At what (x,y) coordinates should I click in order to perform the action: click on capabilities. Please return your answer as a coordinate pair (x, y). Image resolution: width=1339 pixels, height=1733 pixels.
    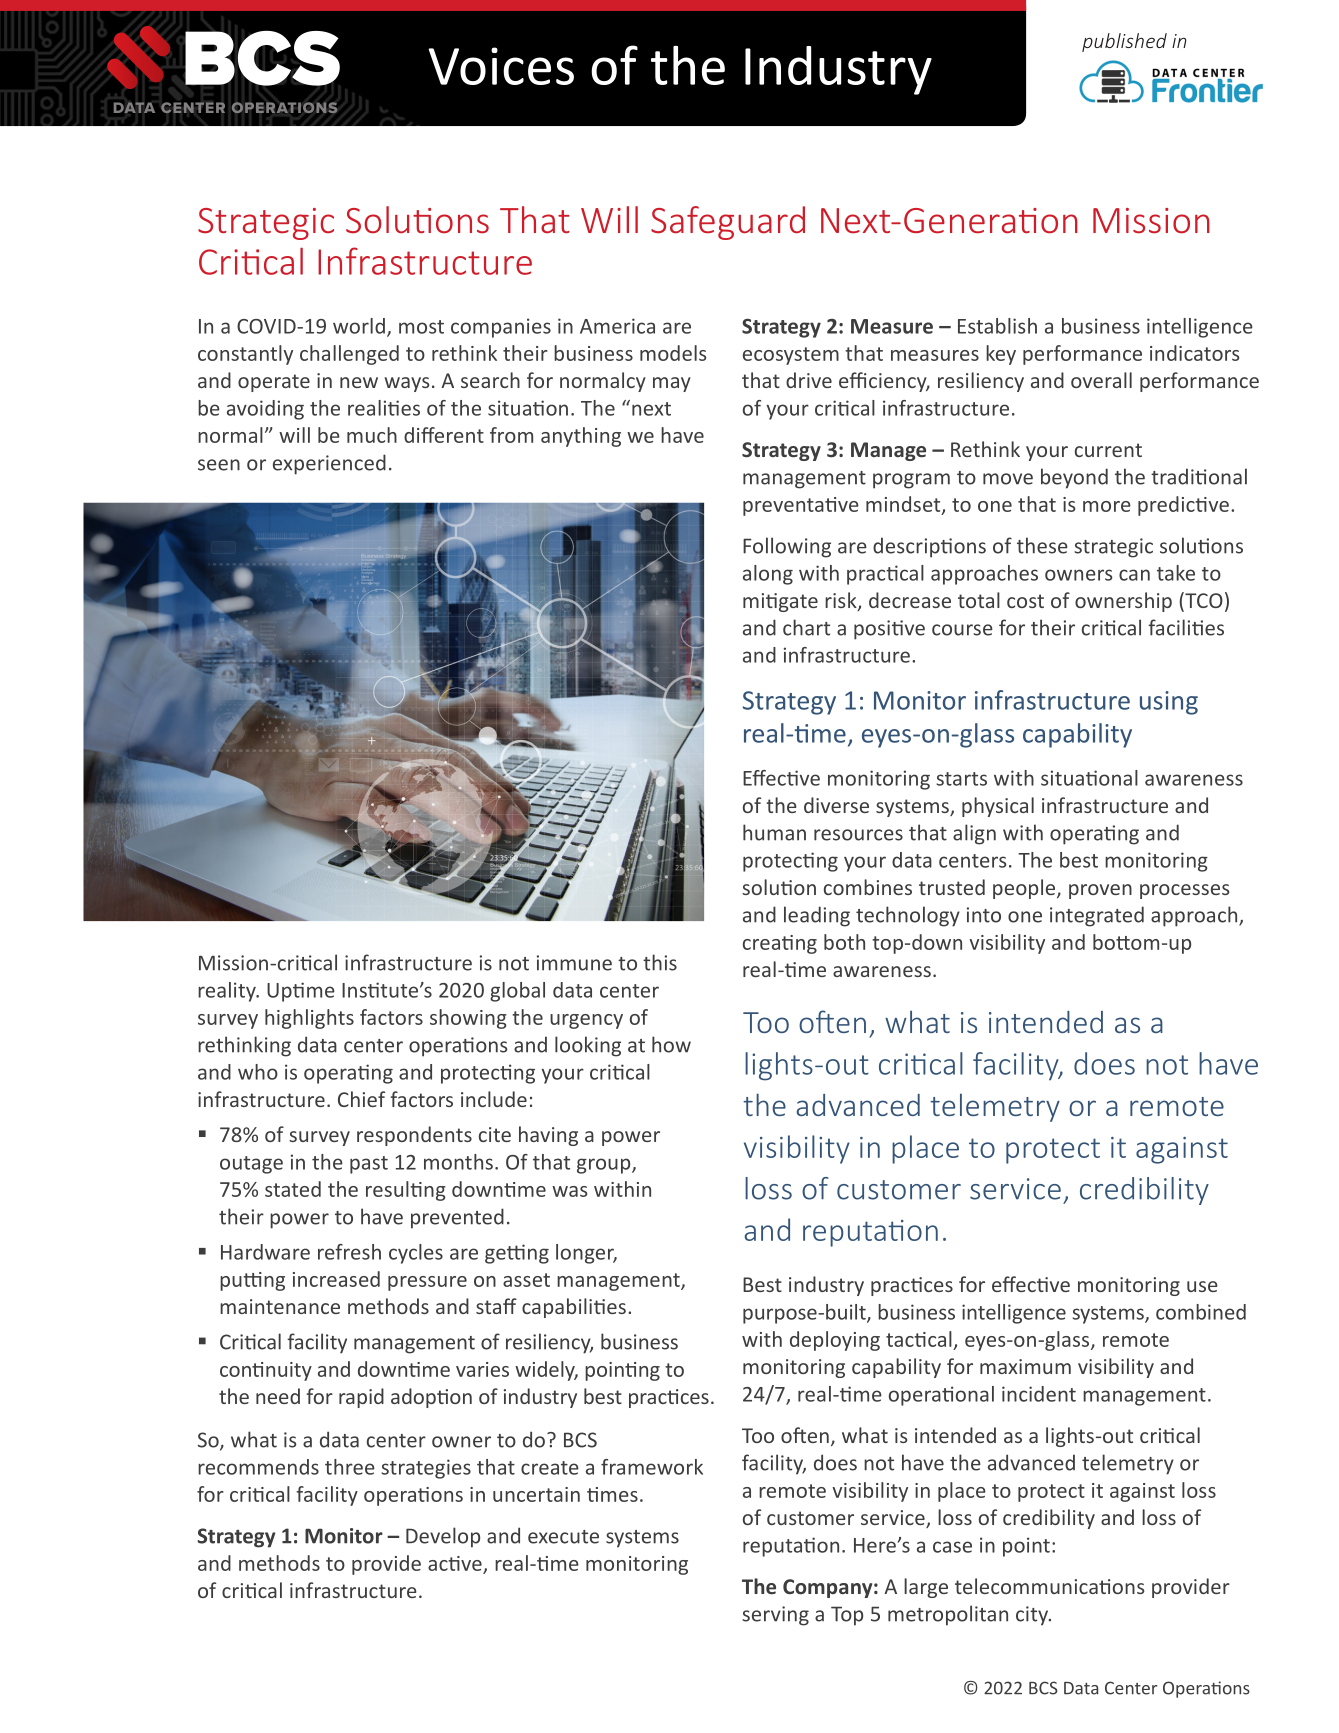
    Looking at the image, I should click on (574, 1308).
